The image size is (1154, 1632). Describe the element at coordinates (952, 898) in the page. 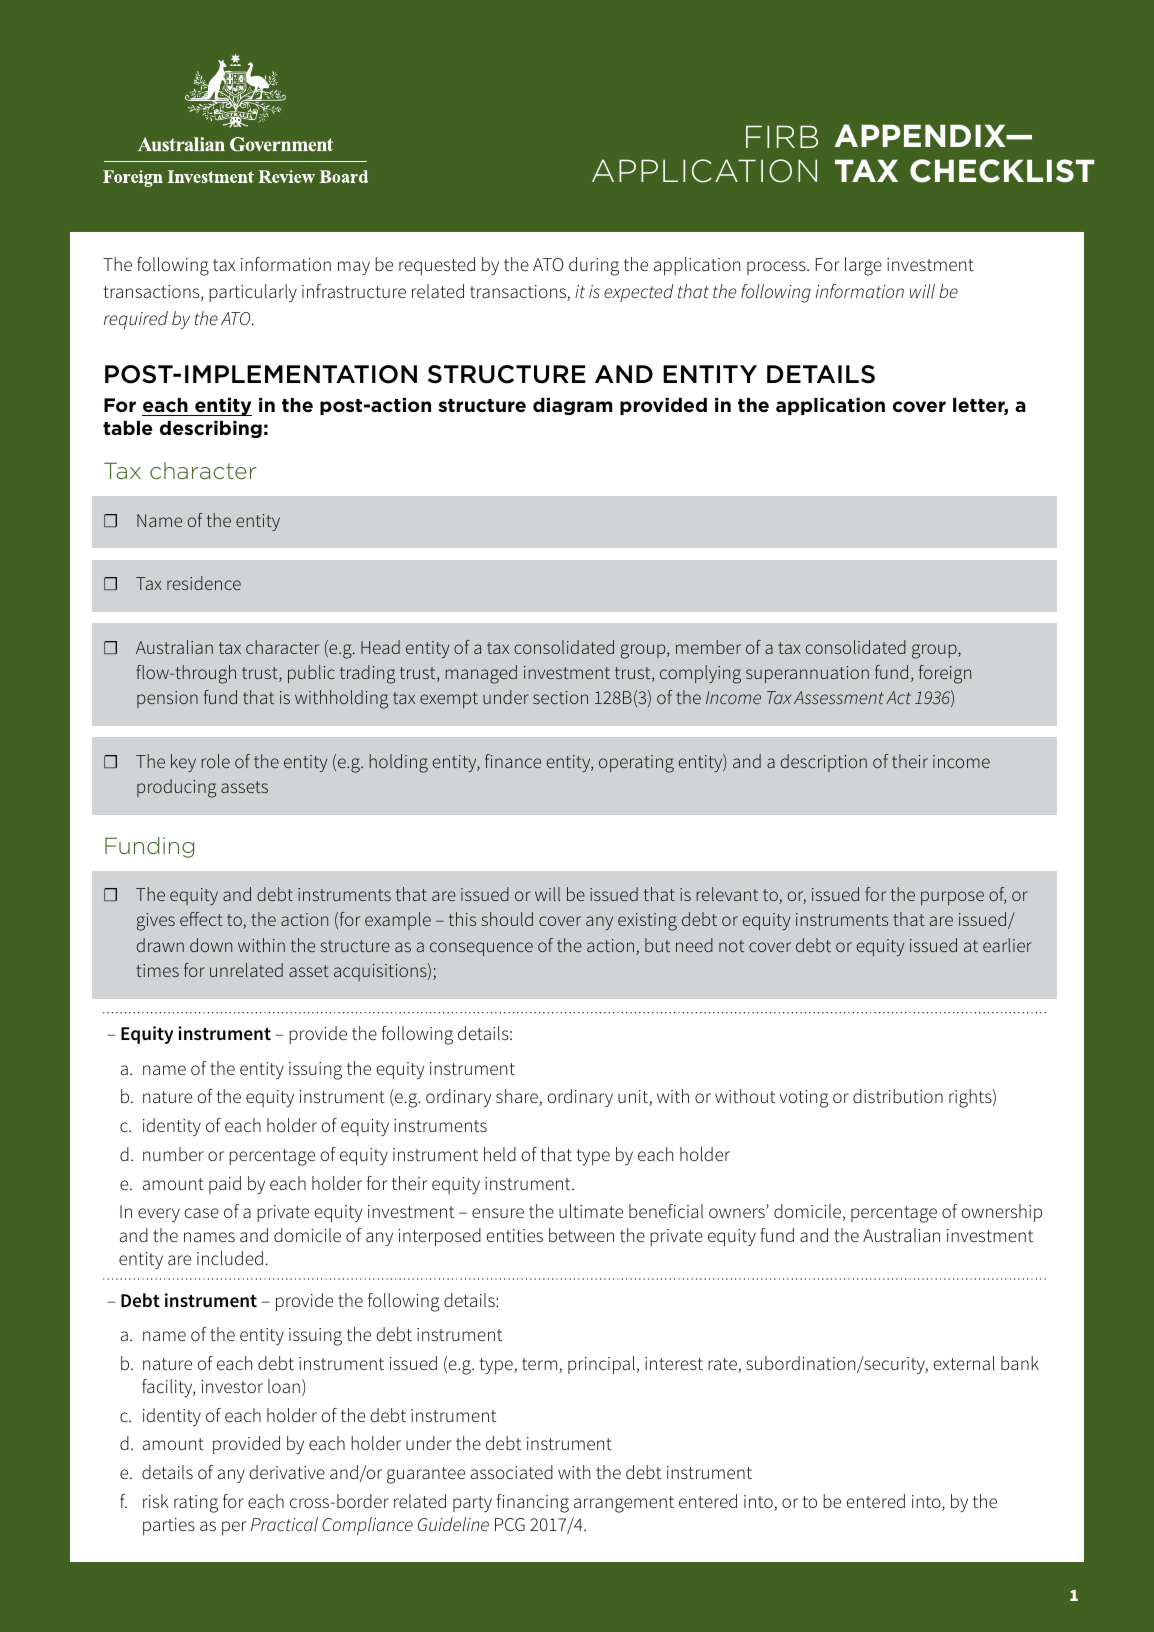

I see `purpose` at that location.
